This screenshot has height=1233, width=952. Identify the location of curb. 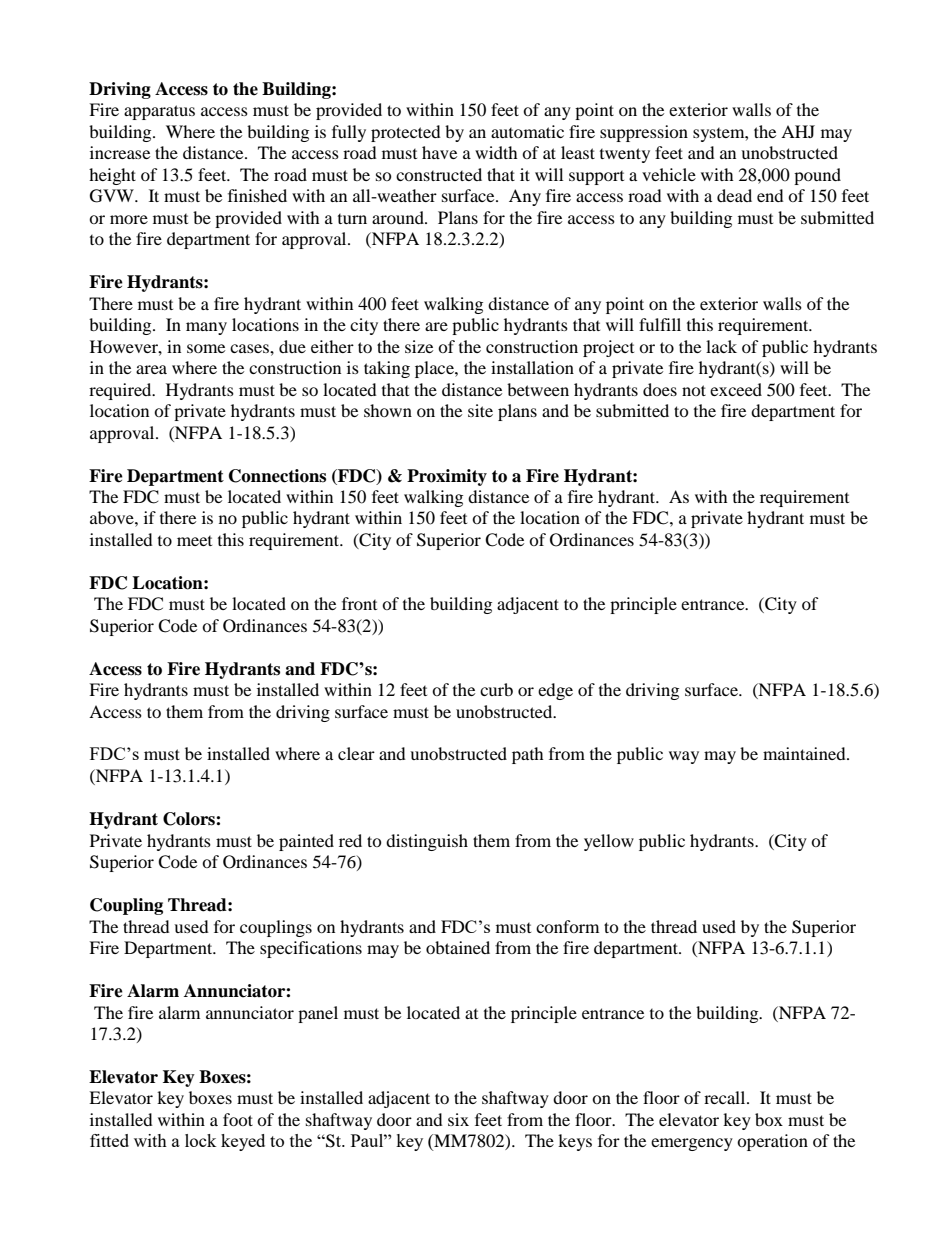
(496, 689).
